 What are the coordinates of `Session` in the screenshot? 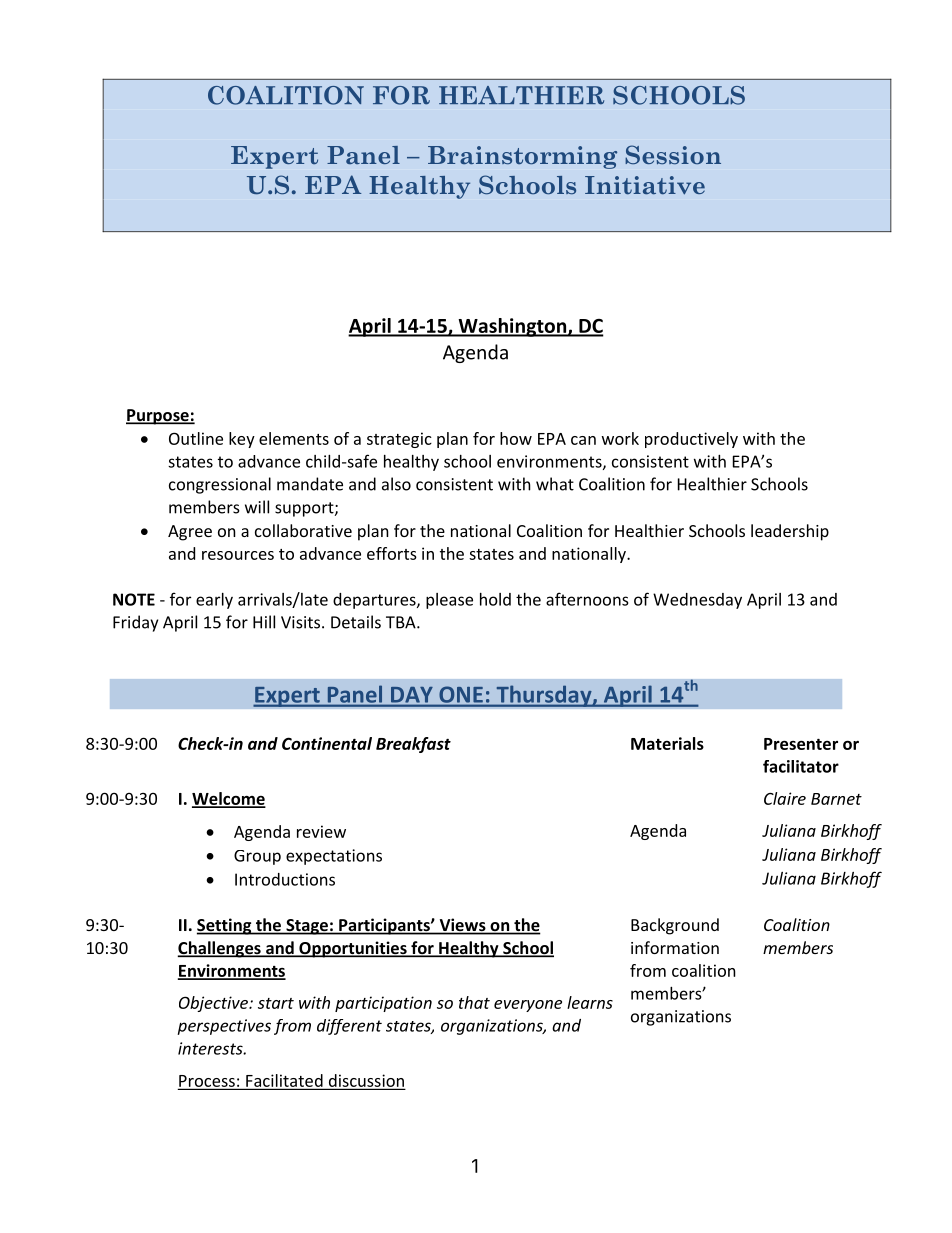 It's located at (673, 154).
